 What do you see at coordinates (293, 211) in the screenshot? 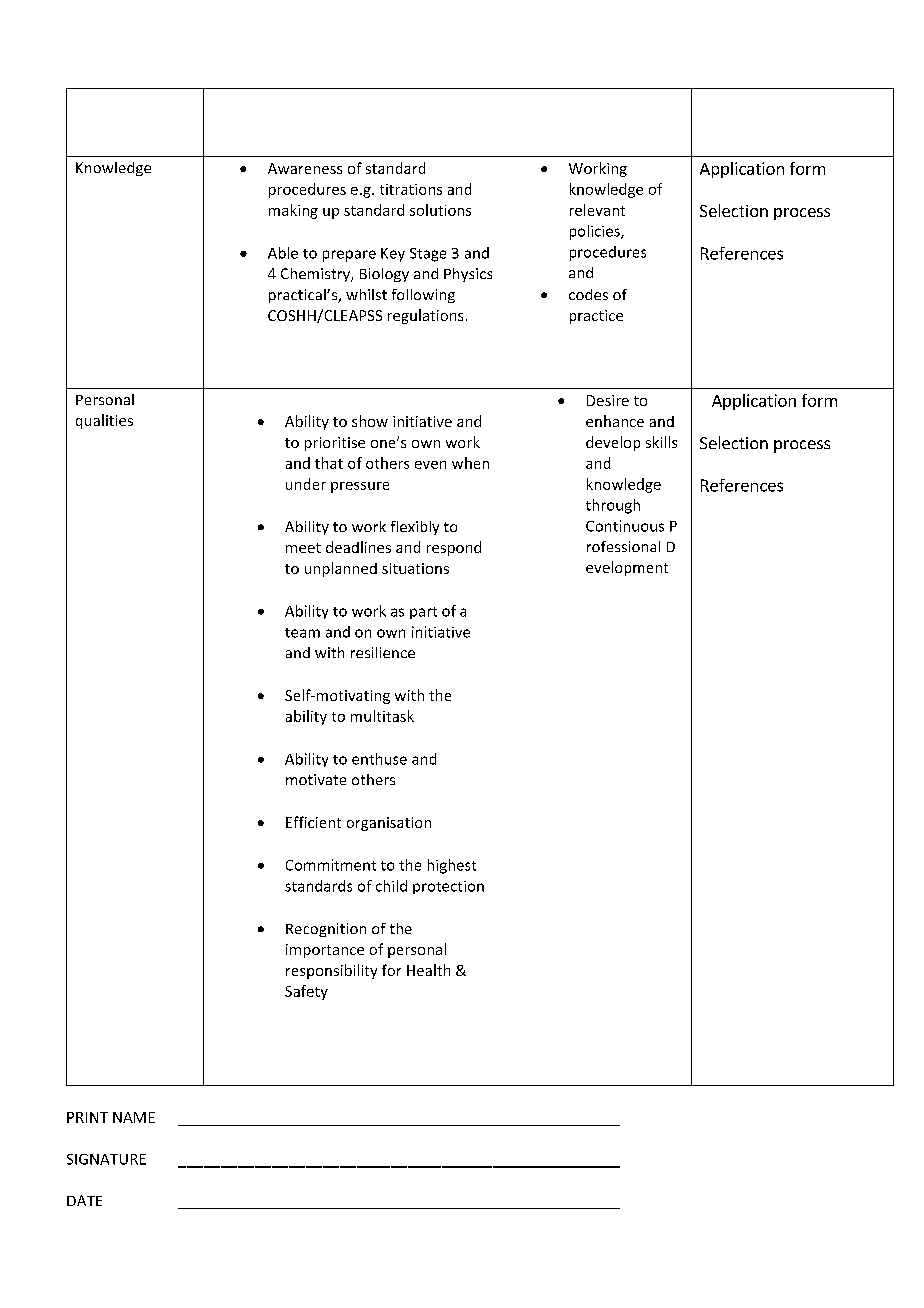
I see `making` at bounding box center [293, 211].
